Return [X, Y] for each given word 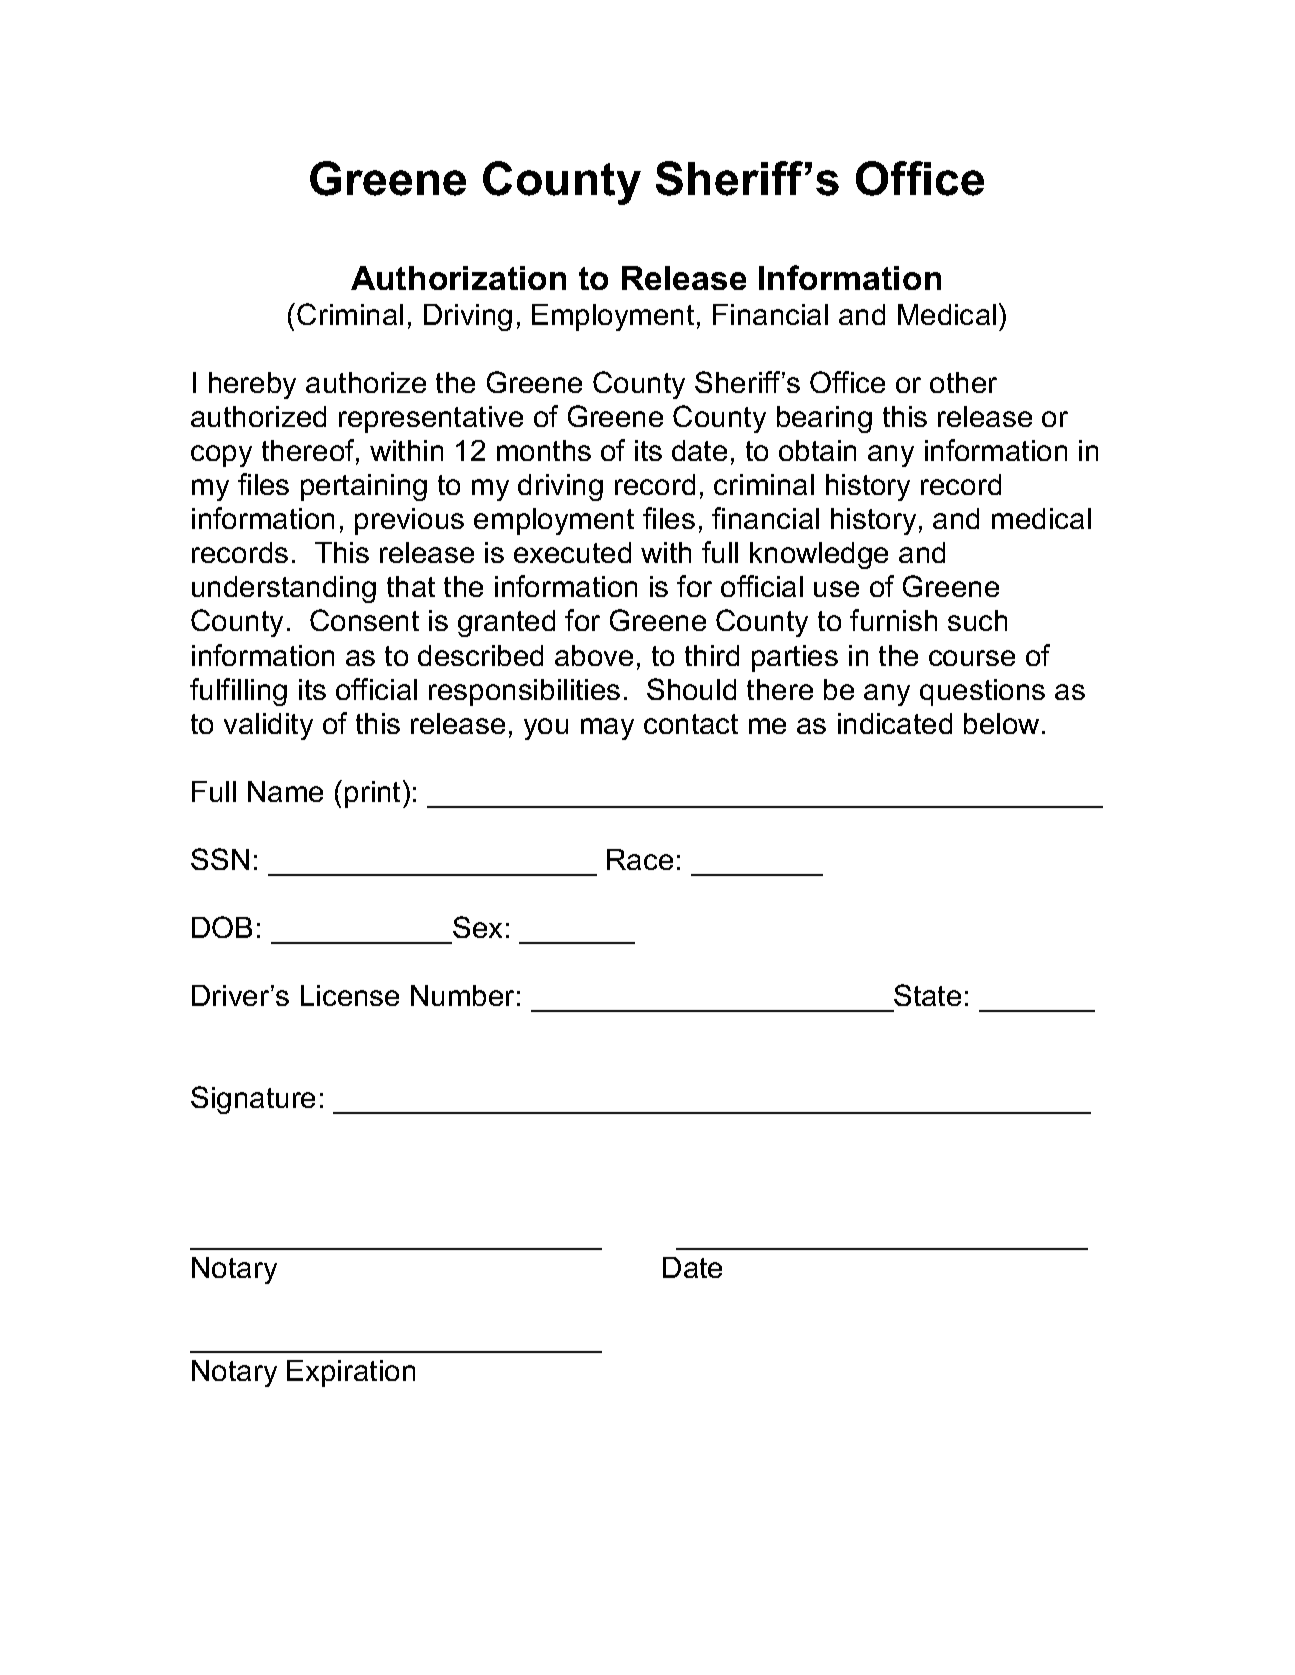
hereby [252, 385]
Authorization [458, 278]
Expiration [351, 1373]
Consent [364, 620]
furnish [893, 620]
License [350, 995]
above [594, 655]
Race [640, 859]
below [1001, 723]
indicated [895, 723]
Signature [253, 1100]
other [963, 382]
